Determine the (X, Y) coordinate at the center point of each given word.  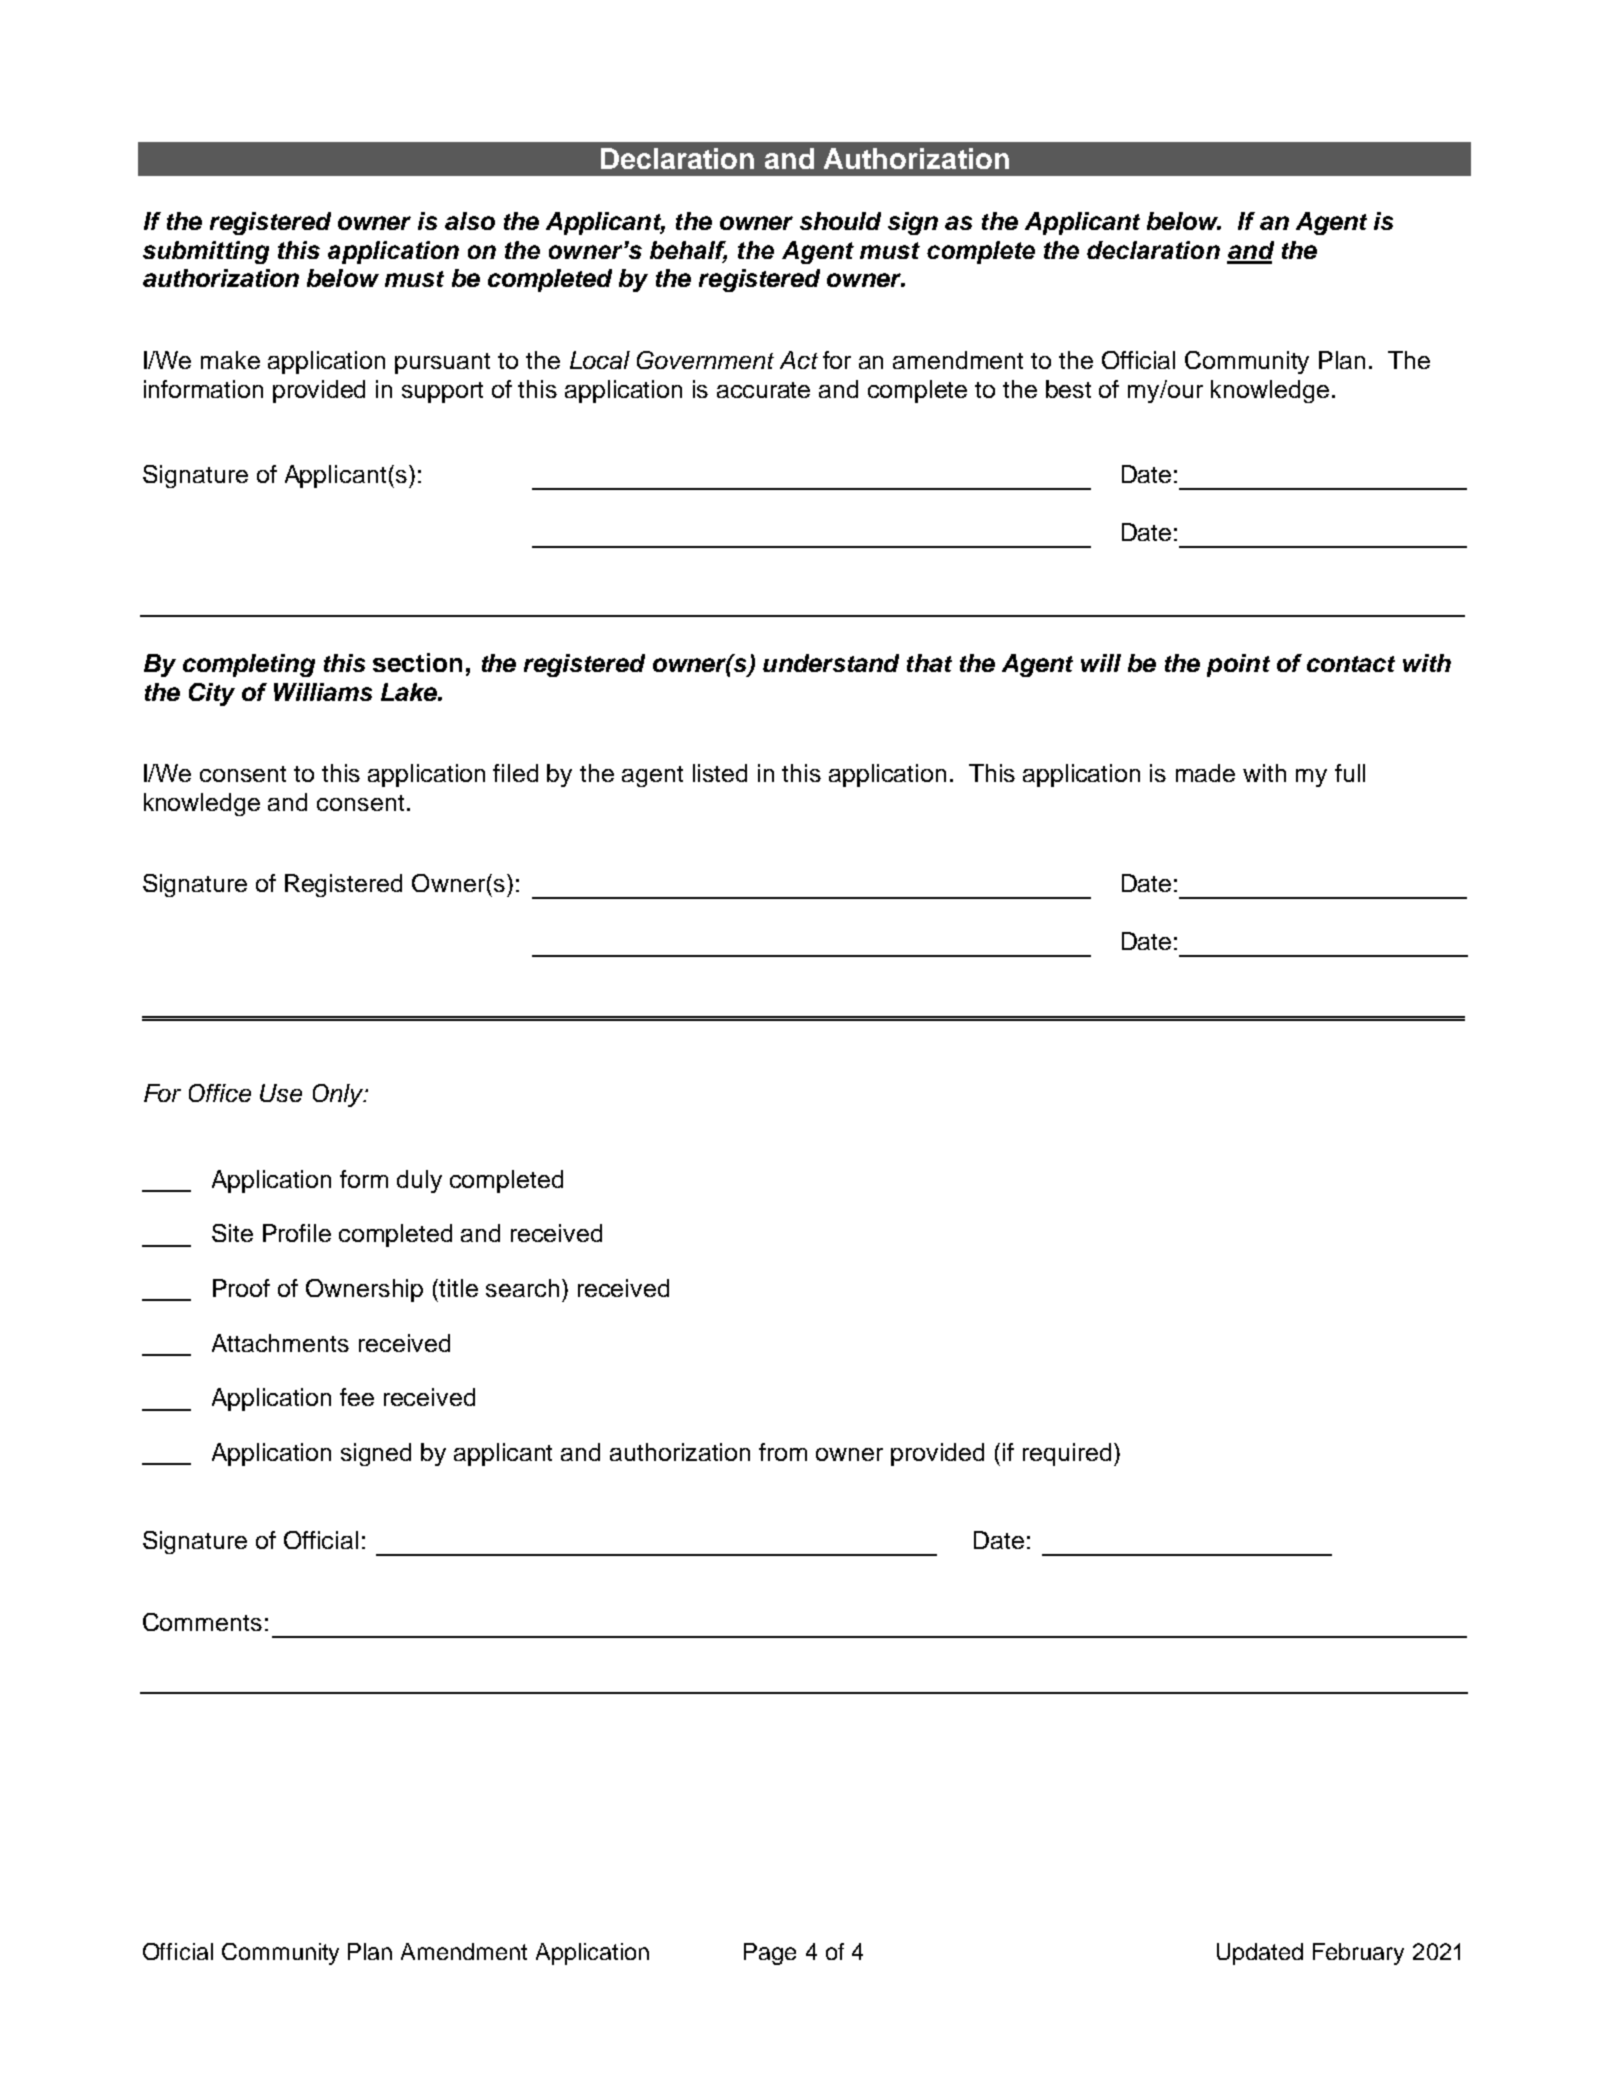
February (1358, 1954)
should (840, 221)
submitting (206, 252)
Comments (202, 1622)
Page (770, 1954)
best (1068, 389)
